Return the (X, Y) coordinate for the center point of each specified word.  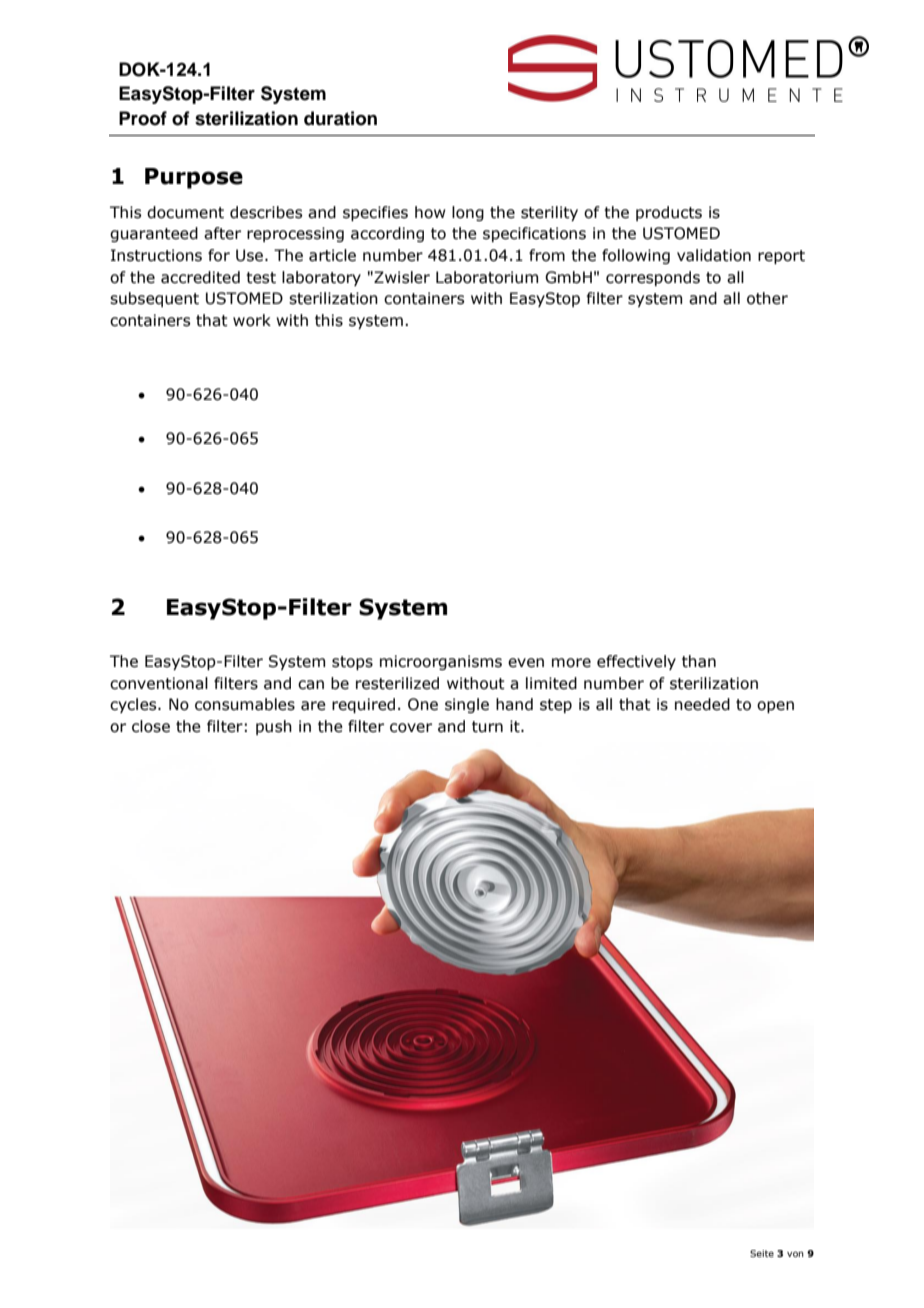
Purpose (194, 178)
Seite (762, 1253)
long (468, 213)
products (669, 213)
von (795, 1254)
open (775, 707)
